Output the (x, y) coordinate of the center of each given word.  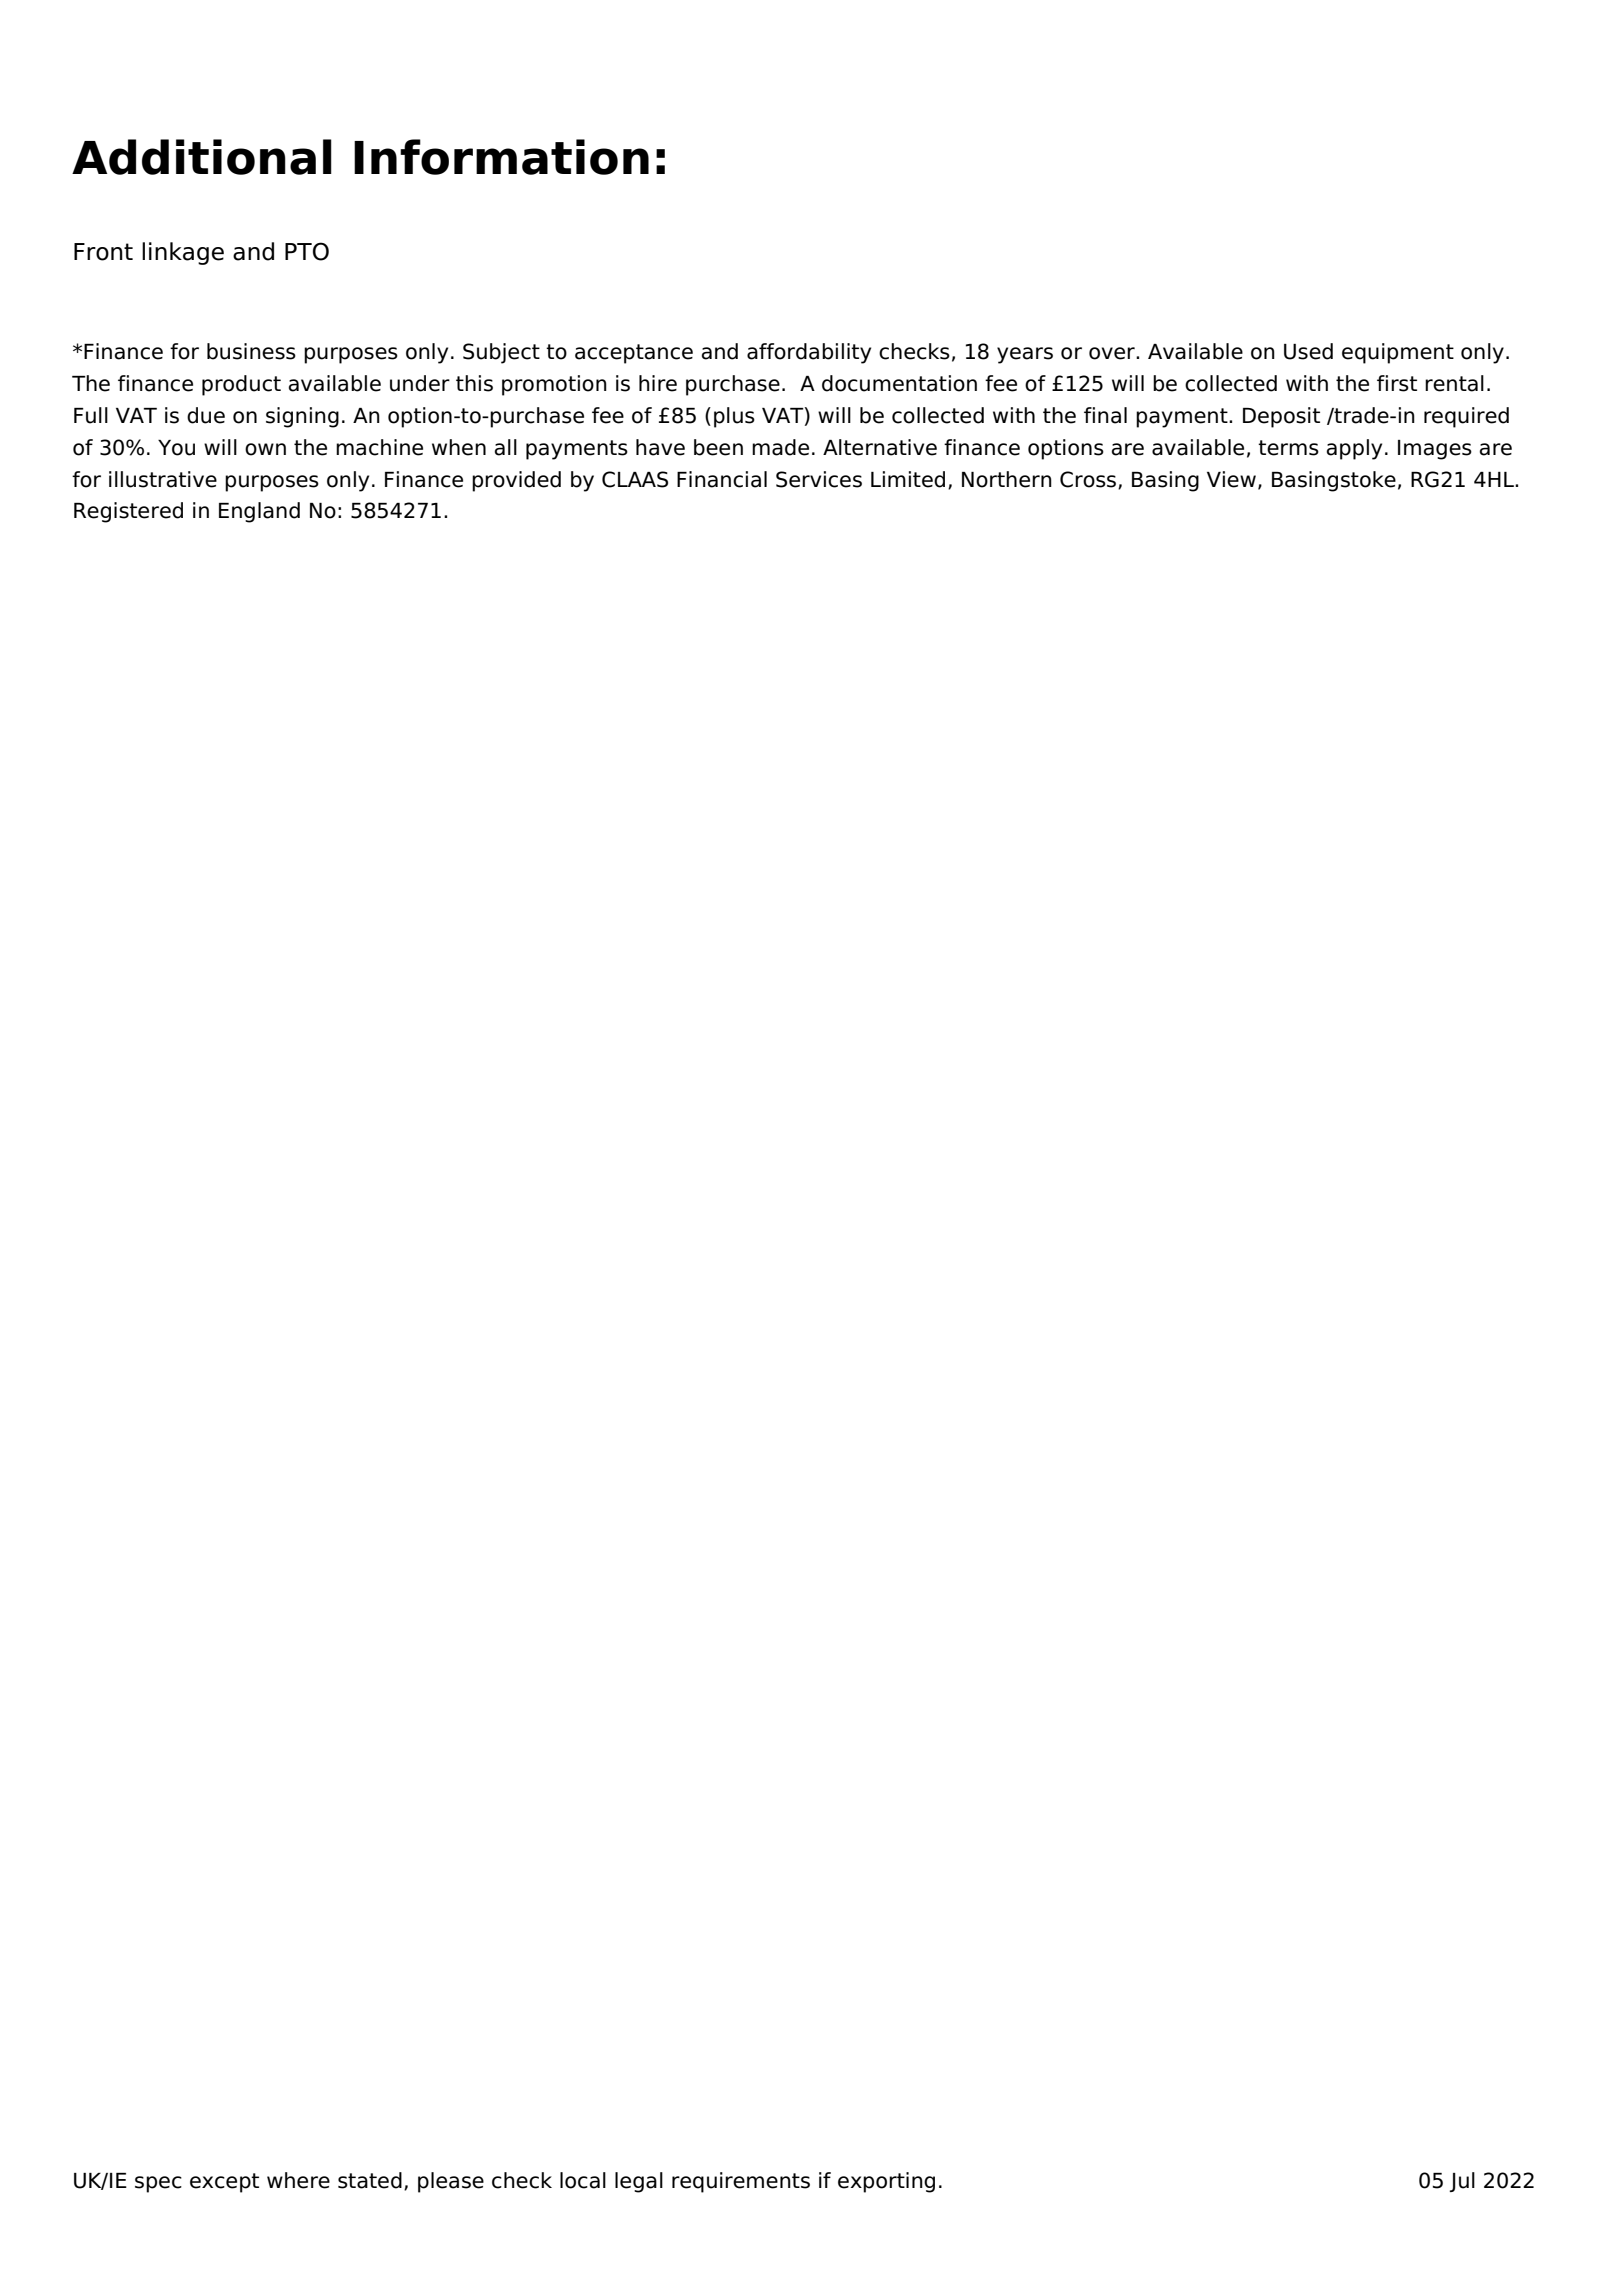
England (259, 512)
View (1231, 479)
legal (639, 2182)
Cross (1089, 480)
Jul (1462, 2182)
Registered (128, 512)
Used (1308, 351)
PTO (307, 251)
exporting (886, 2182)
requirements (741, 2182)
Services (819, 479)
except (224, 2183)
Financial (722, 479)
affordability (809, 353)
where (298, 2180)
